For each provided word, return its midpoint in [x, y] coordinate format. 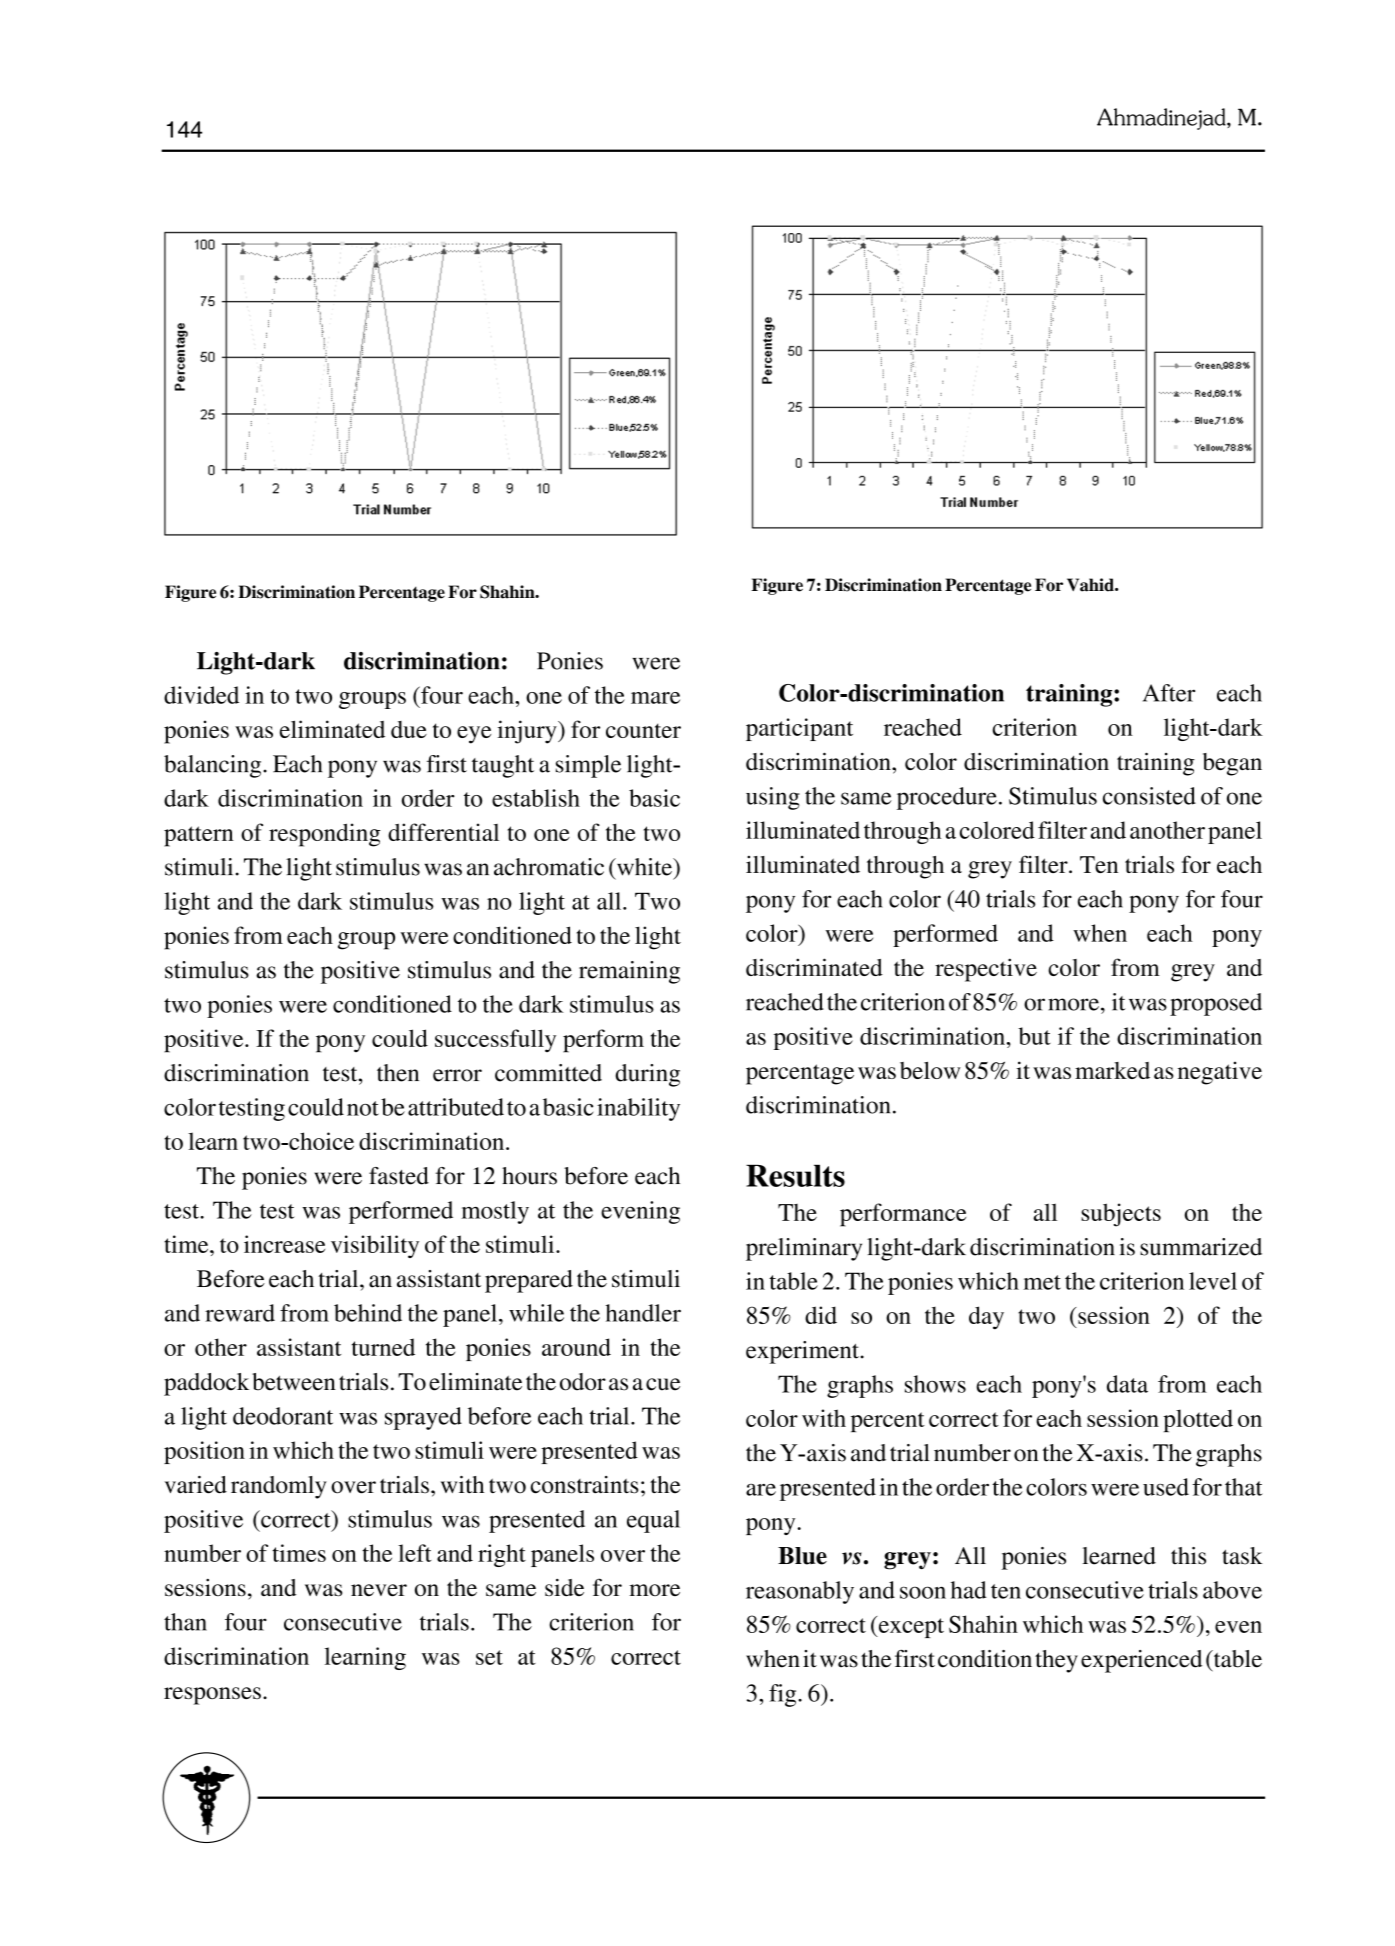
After [1169, 693]
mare [655, 698]
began [1232, 764]
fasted [399, 1176]
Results [795, 1175]
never [379, 1590]
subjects [1121, 1215]
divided [201, 695]
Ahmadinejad [1162, 119]
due [409, 729]
